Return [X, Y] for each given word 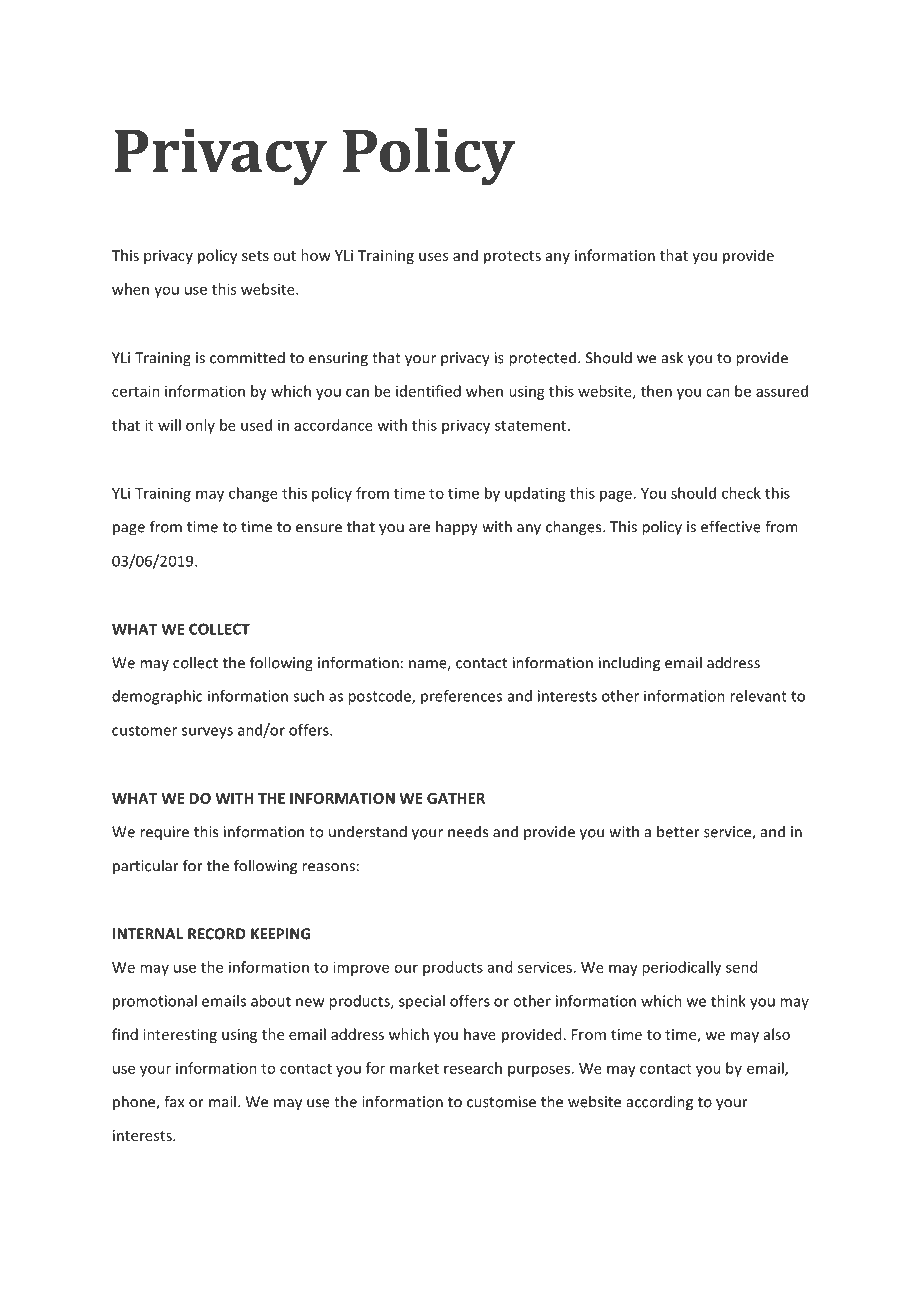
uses [433, 257]
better [678, 831]
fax [174, 1101]
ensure [319, 528]
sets [255, 256]
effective [731, 526]
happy [457, 528]
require [164, 833]
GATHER [456, 798]
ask [672, 357]
